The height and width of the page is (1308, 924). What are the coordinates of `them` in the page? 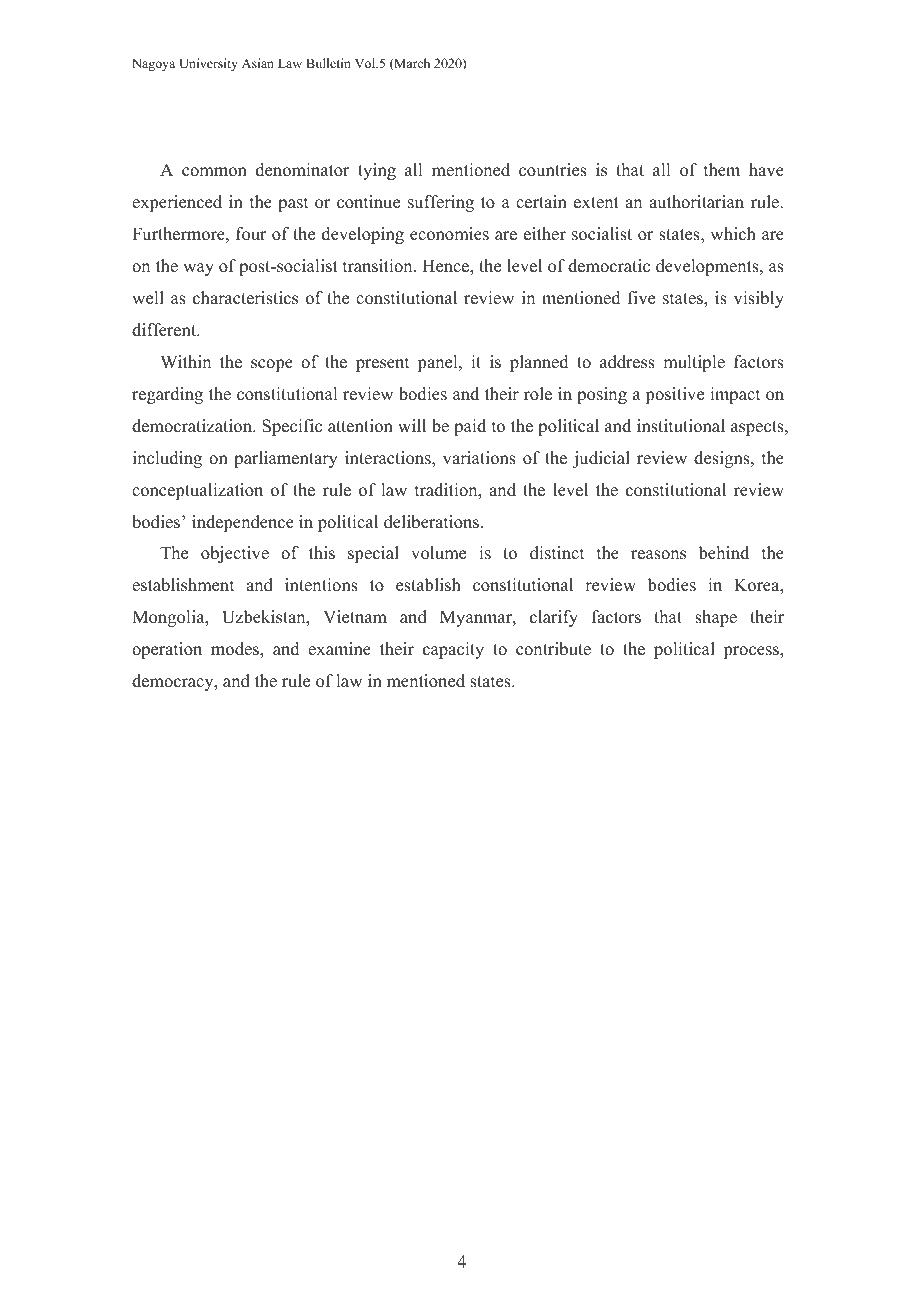 It's located at (722, 170).
